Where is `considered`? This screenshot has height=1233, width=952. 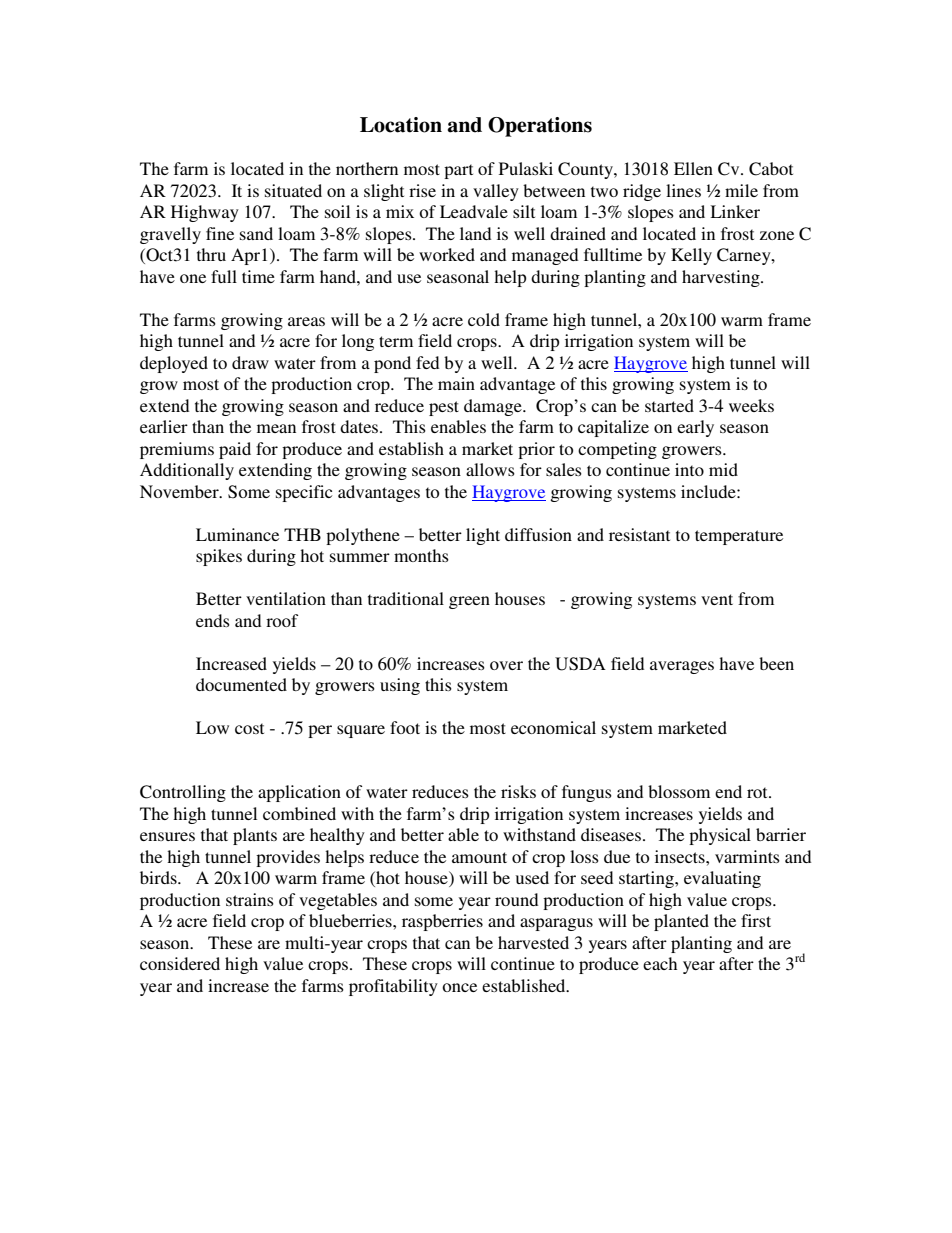
considered is located at coordinates (180, 963).
